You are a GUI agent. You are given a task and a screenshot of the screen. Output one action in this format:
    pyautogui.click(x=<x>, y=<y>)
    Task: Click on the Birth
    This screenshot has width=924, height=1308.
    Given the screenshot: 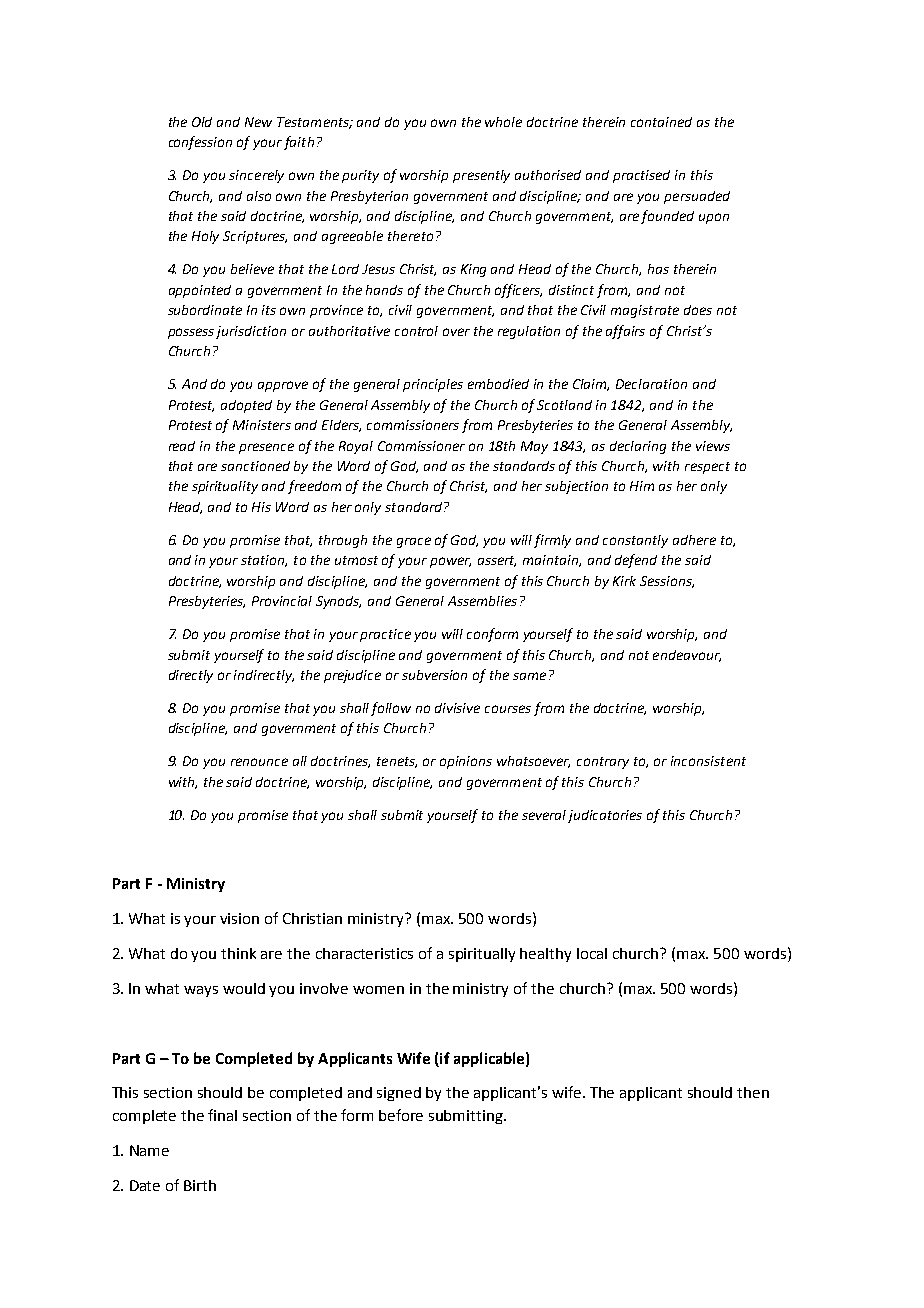 What is the action you would take?
    pyautogui.click(x=200, y=1185)
